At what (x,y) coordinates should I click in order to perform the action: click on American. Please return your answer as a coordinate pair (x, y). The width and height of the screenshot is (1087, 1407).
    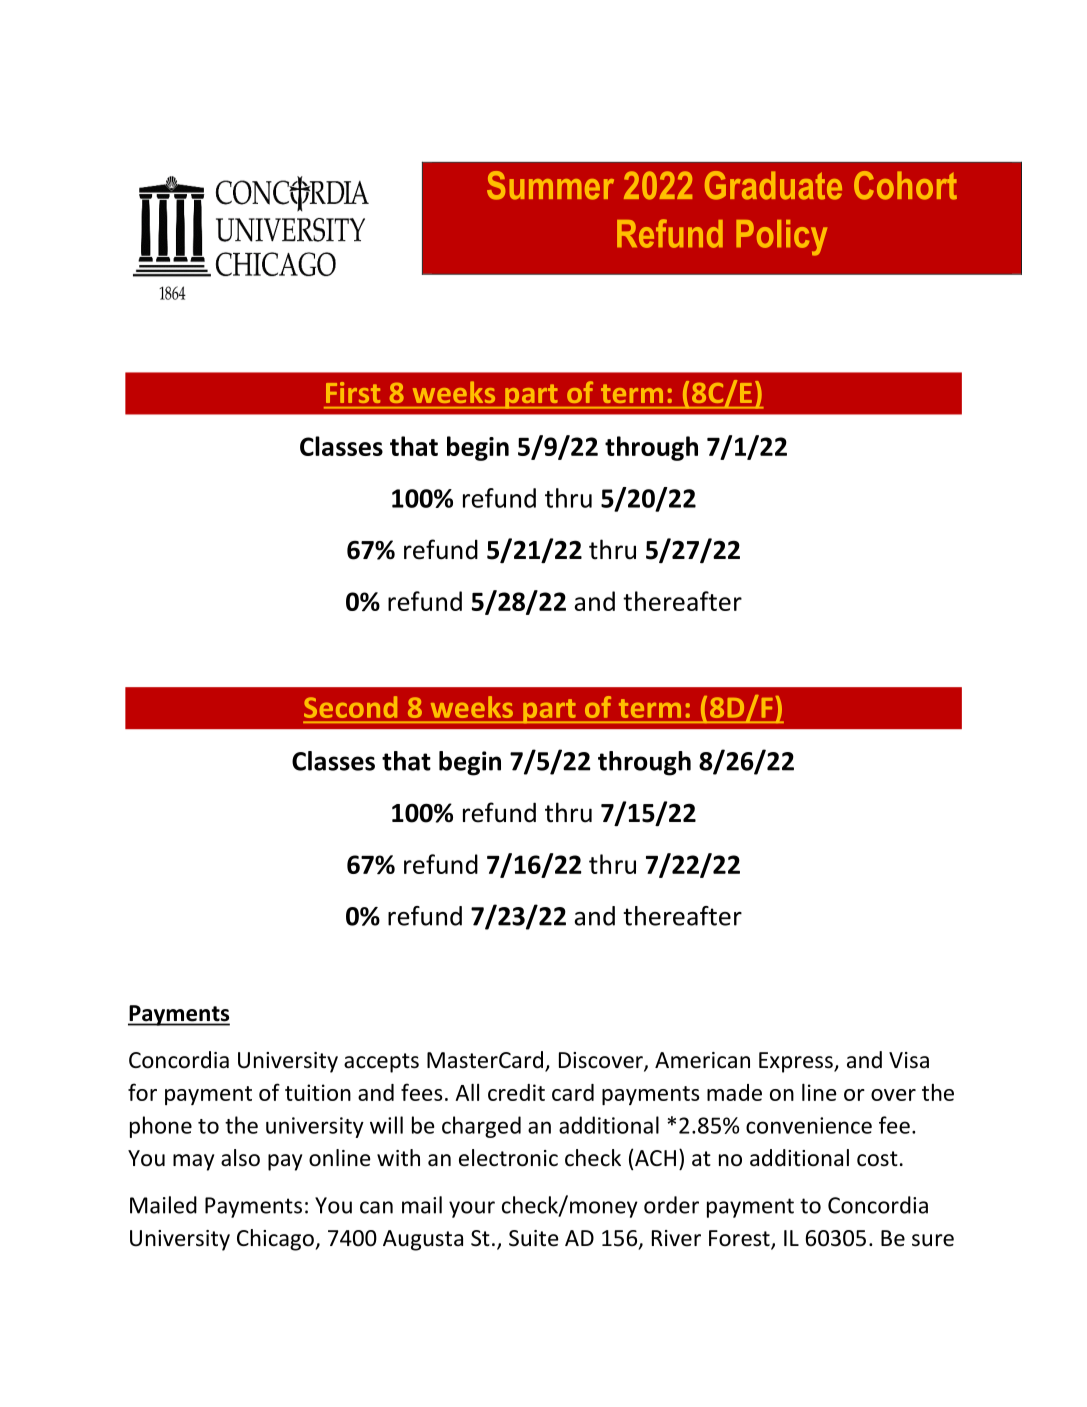
    Looking at the image, I should click on (702, 1060).
